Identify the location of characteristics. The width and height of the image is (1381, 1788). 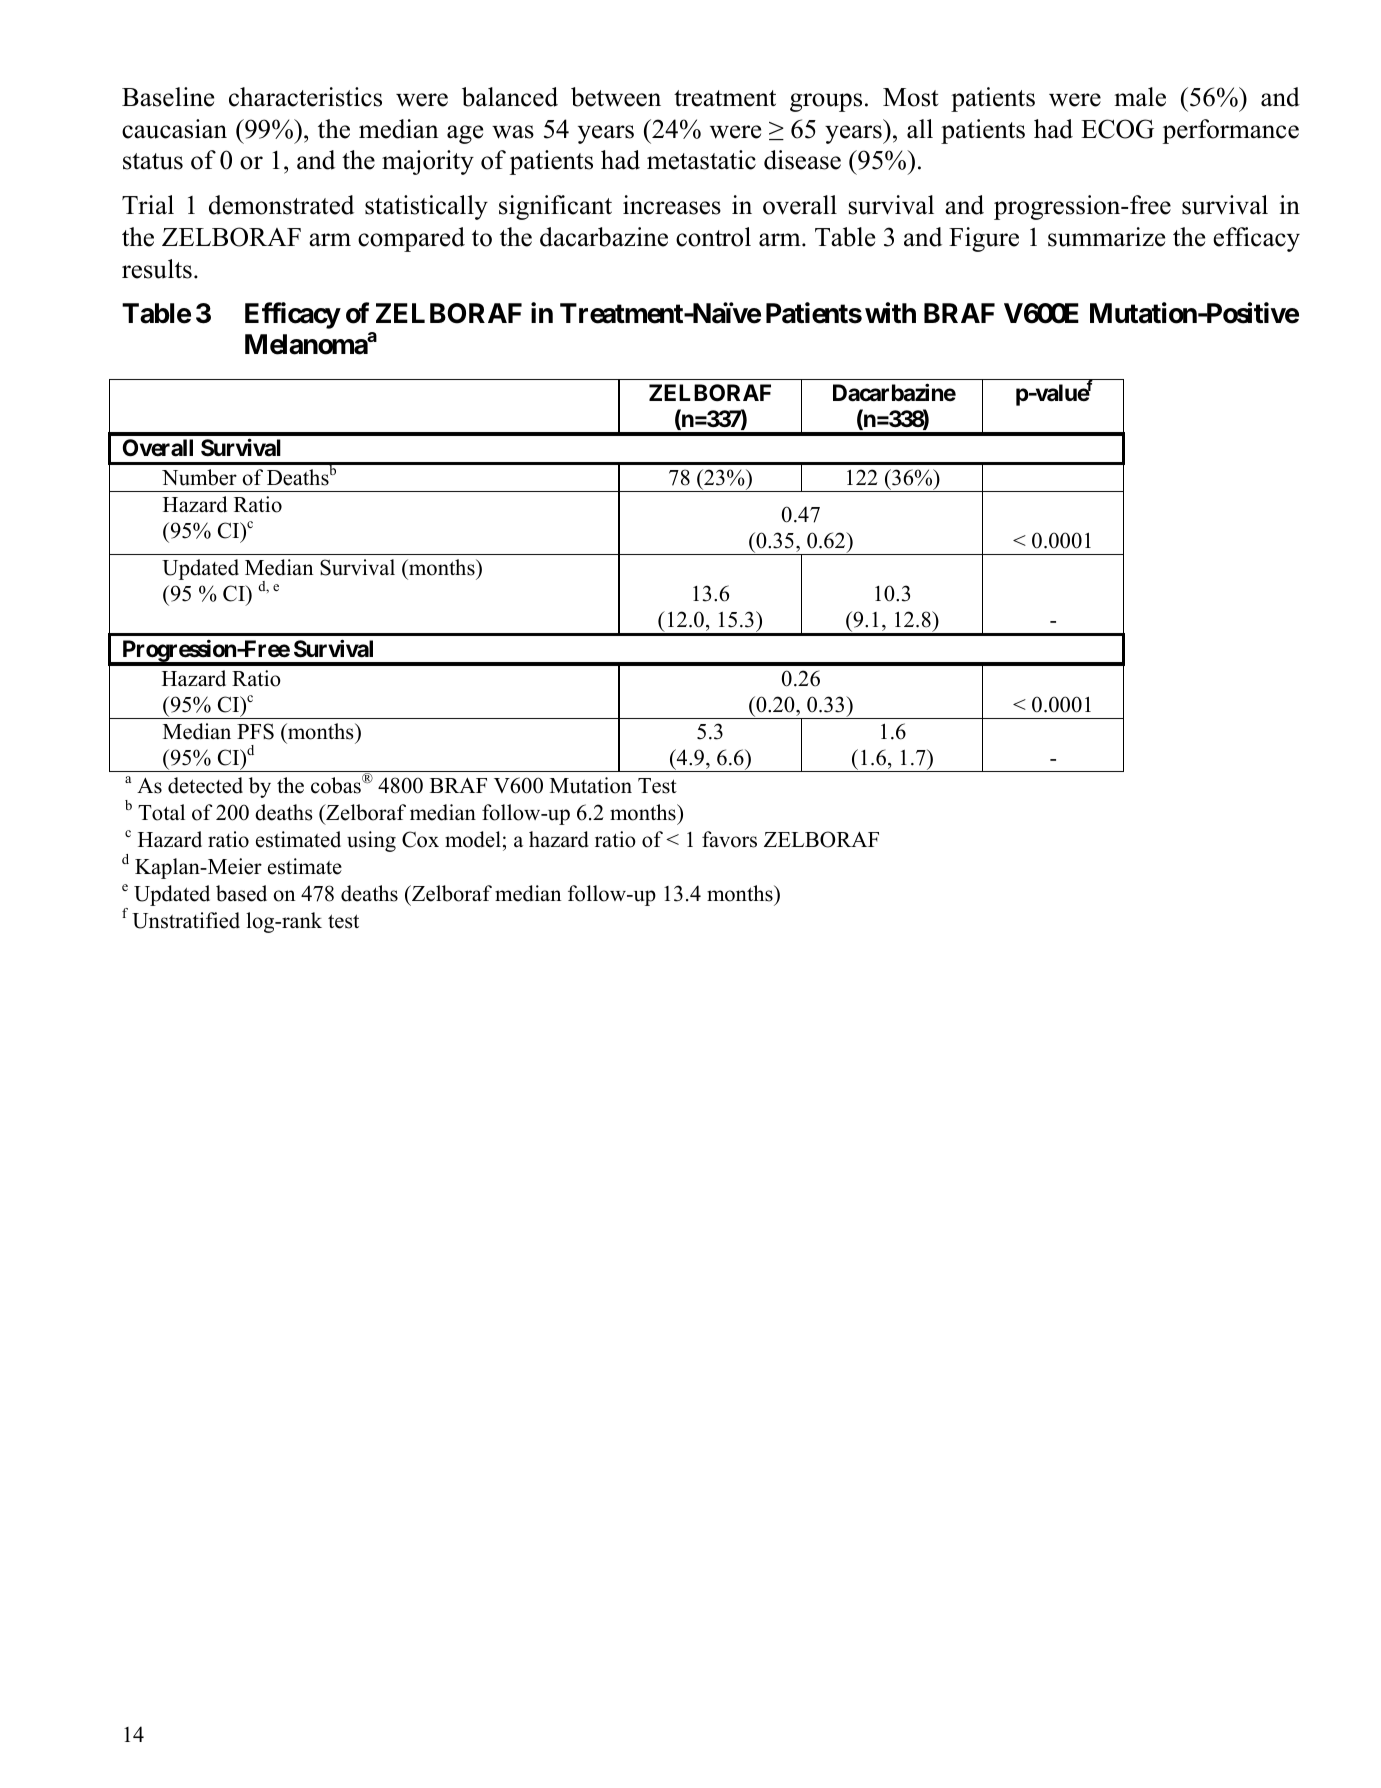
(305, 97).
